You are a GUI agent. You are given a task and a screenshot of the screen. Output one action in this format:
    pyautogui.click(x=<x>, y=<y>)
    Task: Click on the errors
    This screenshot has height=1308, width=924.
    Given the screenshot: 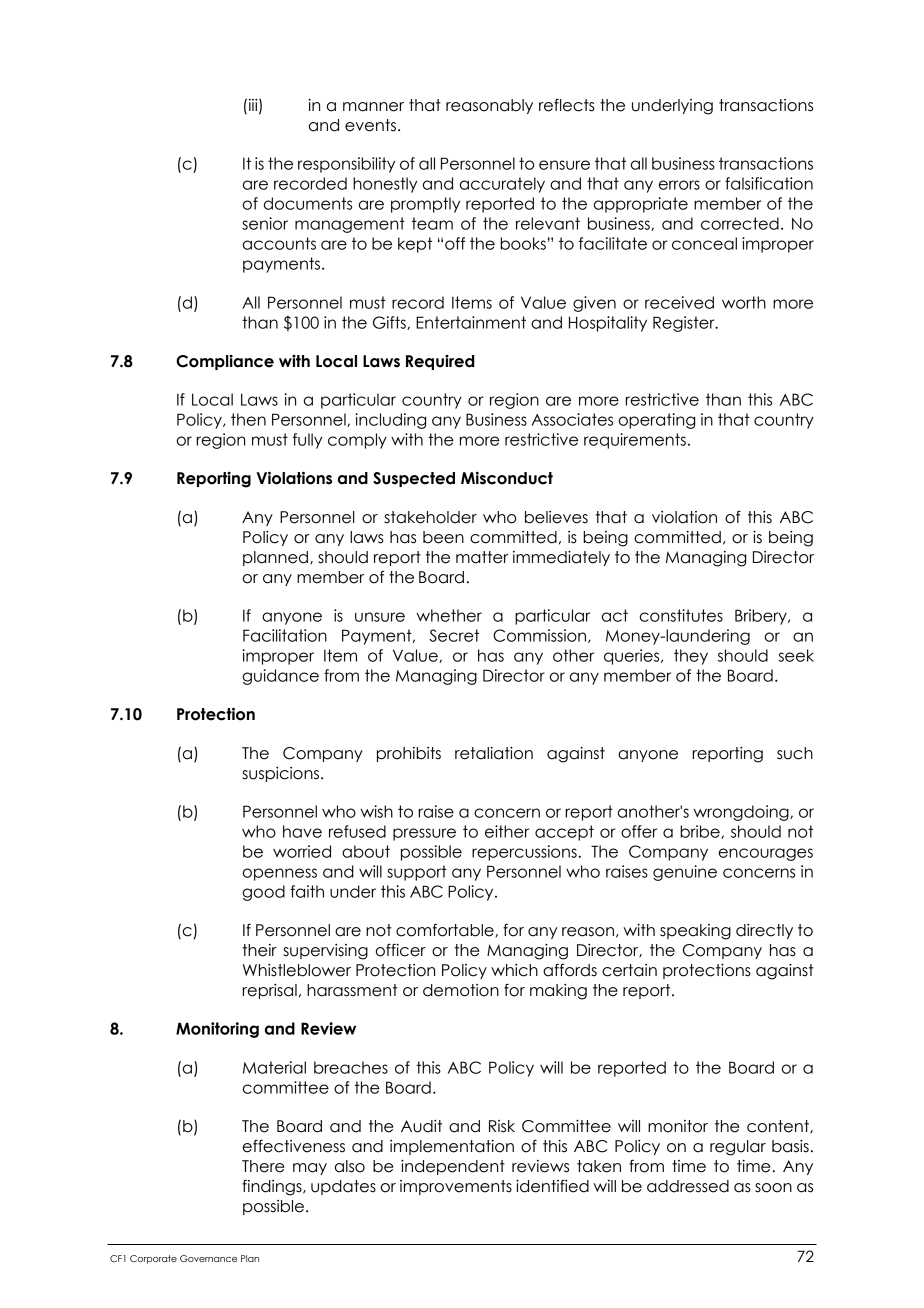 What is the action you would take?
    pyautogui.click(x=679, y=185)
